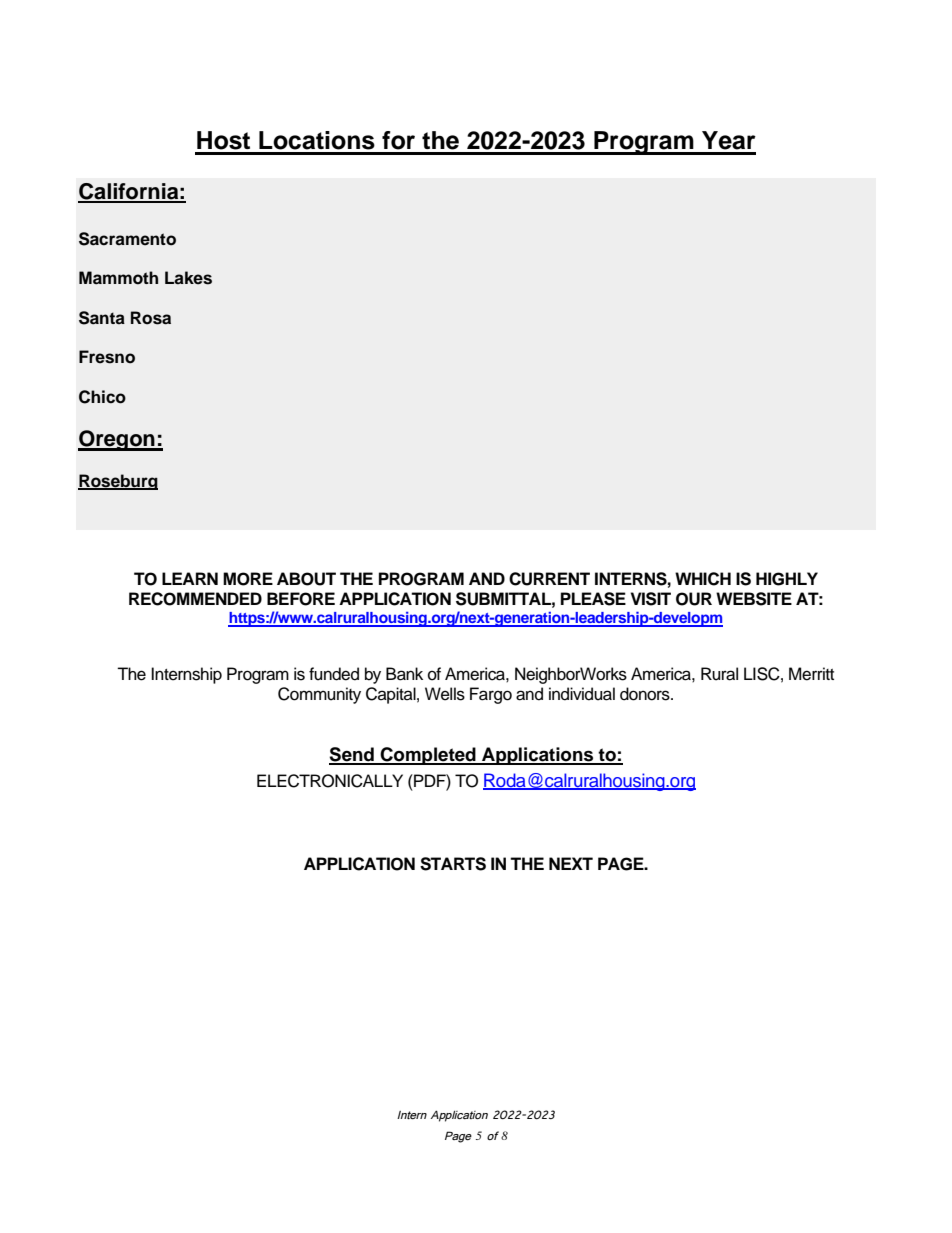 The width and height of the page is (952, 1233). I want to click on ELECTRONICALLY, so click(330, 781).
